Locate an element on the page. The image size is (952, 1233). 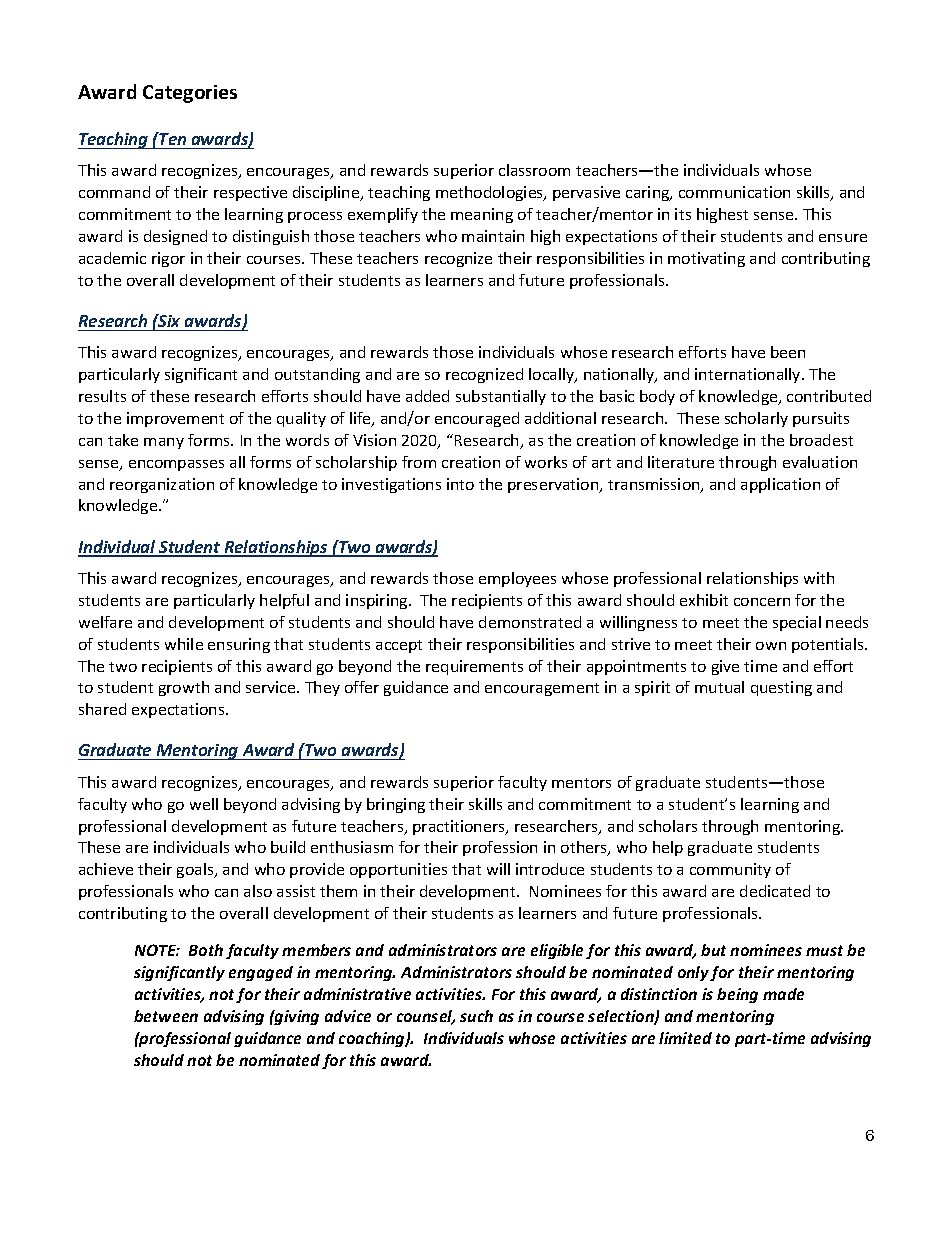
communication is located at coordinates (734, 192).
